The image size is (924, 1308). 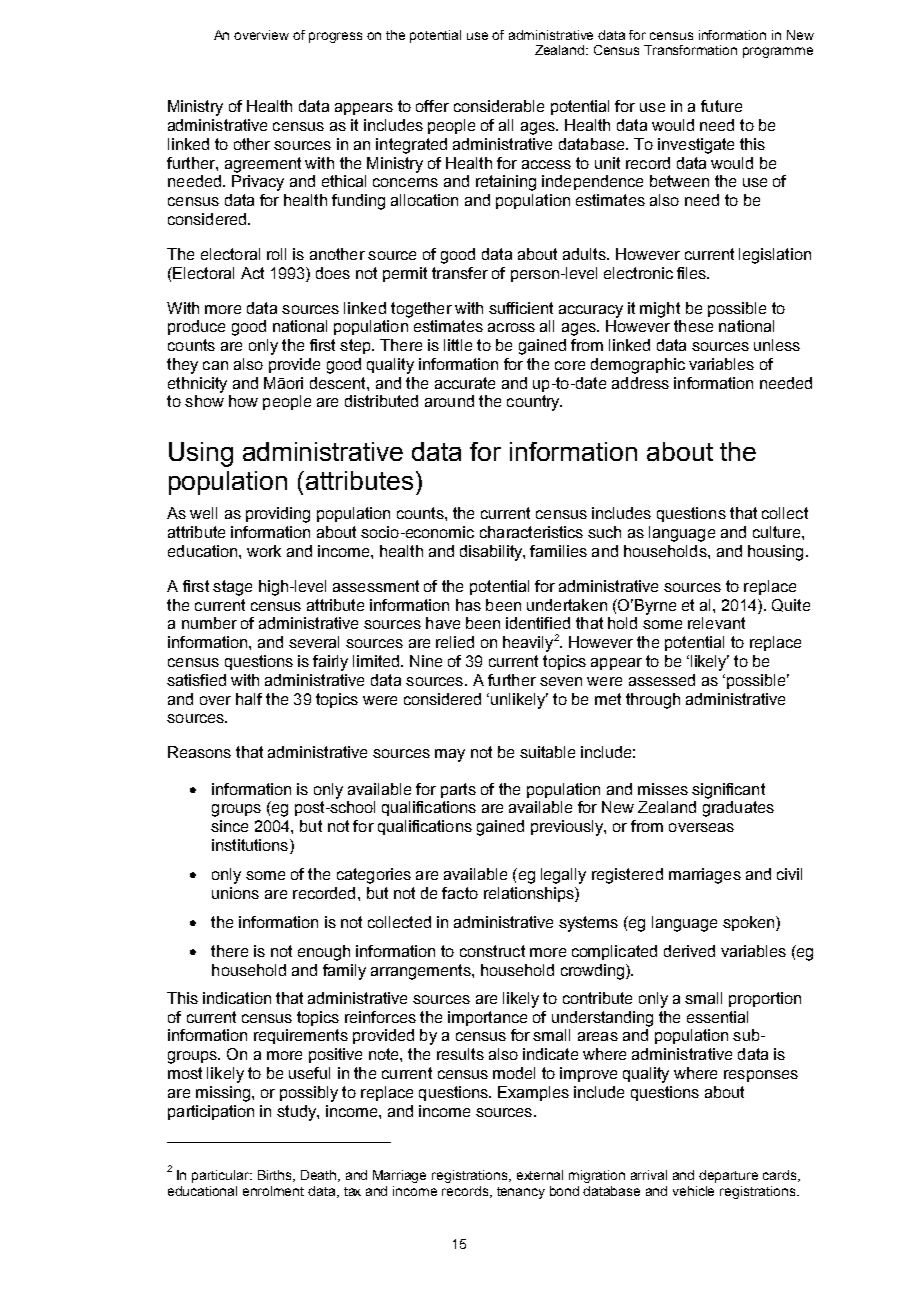 What do you see at coordinates (468, 605) in the page?
I see `has` at bounding box center [468, 605].
